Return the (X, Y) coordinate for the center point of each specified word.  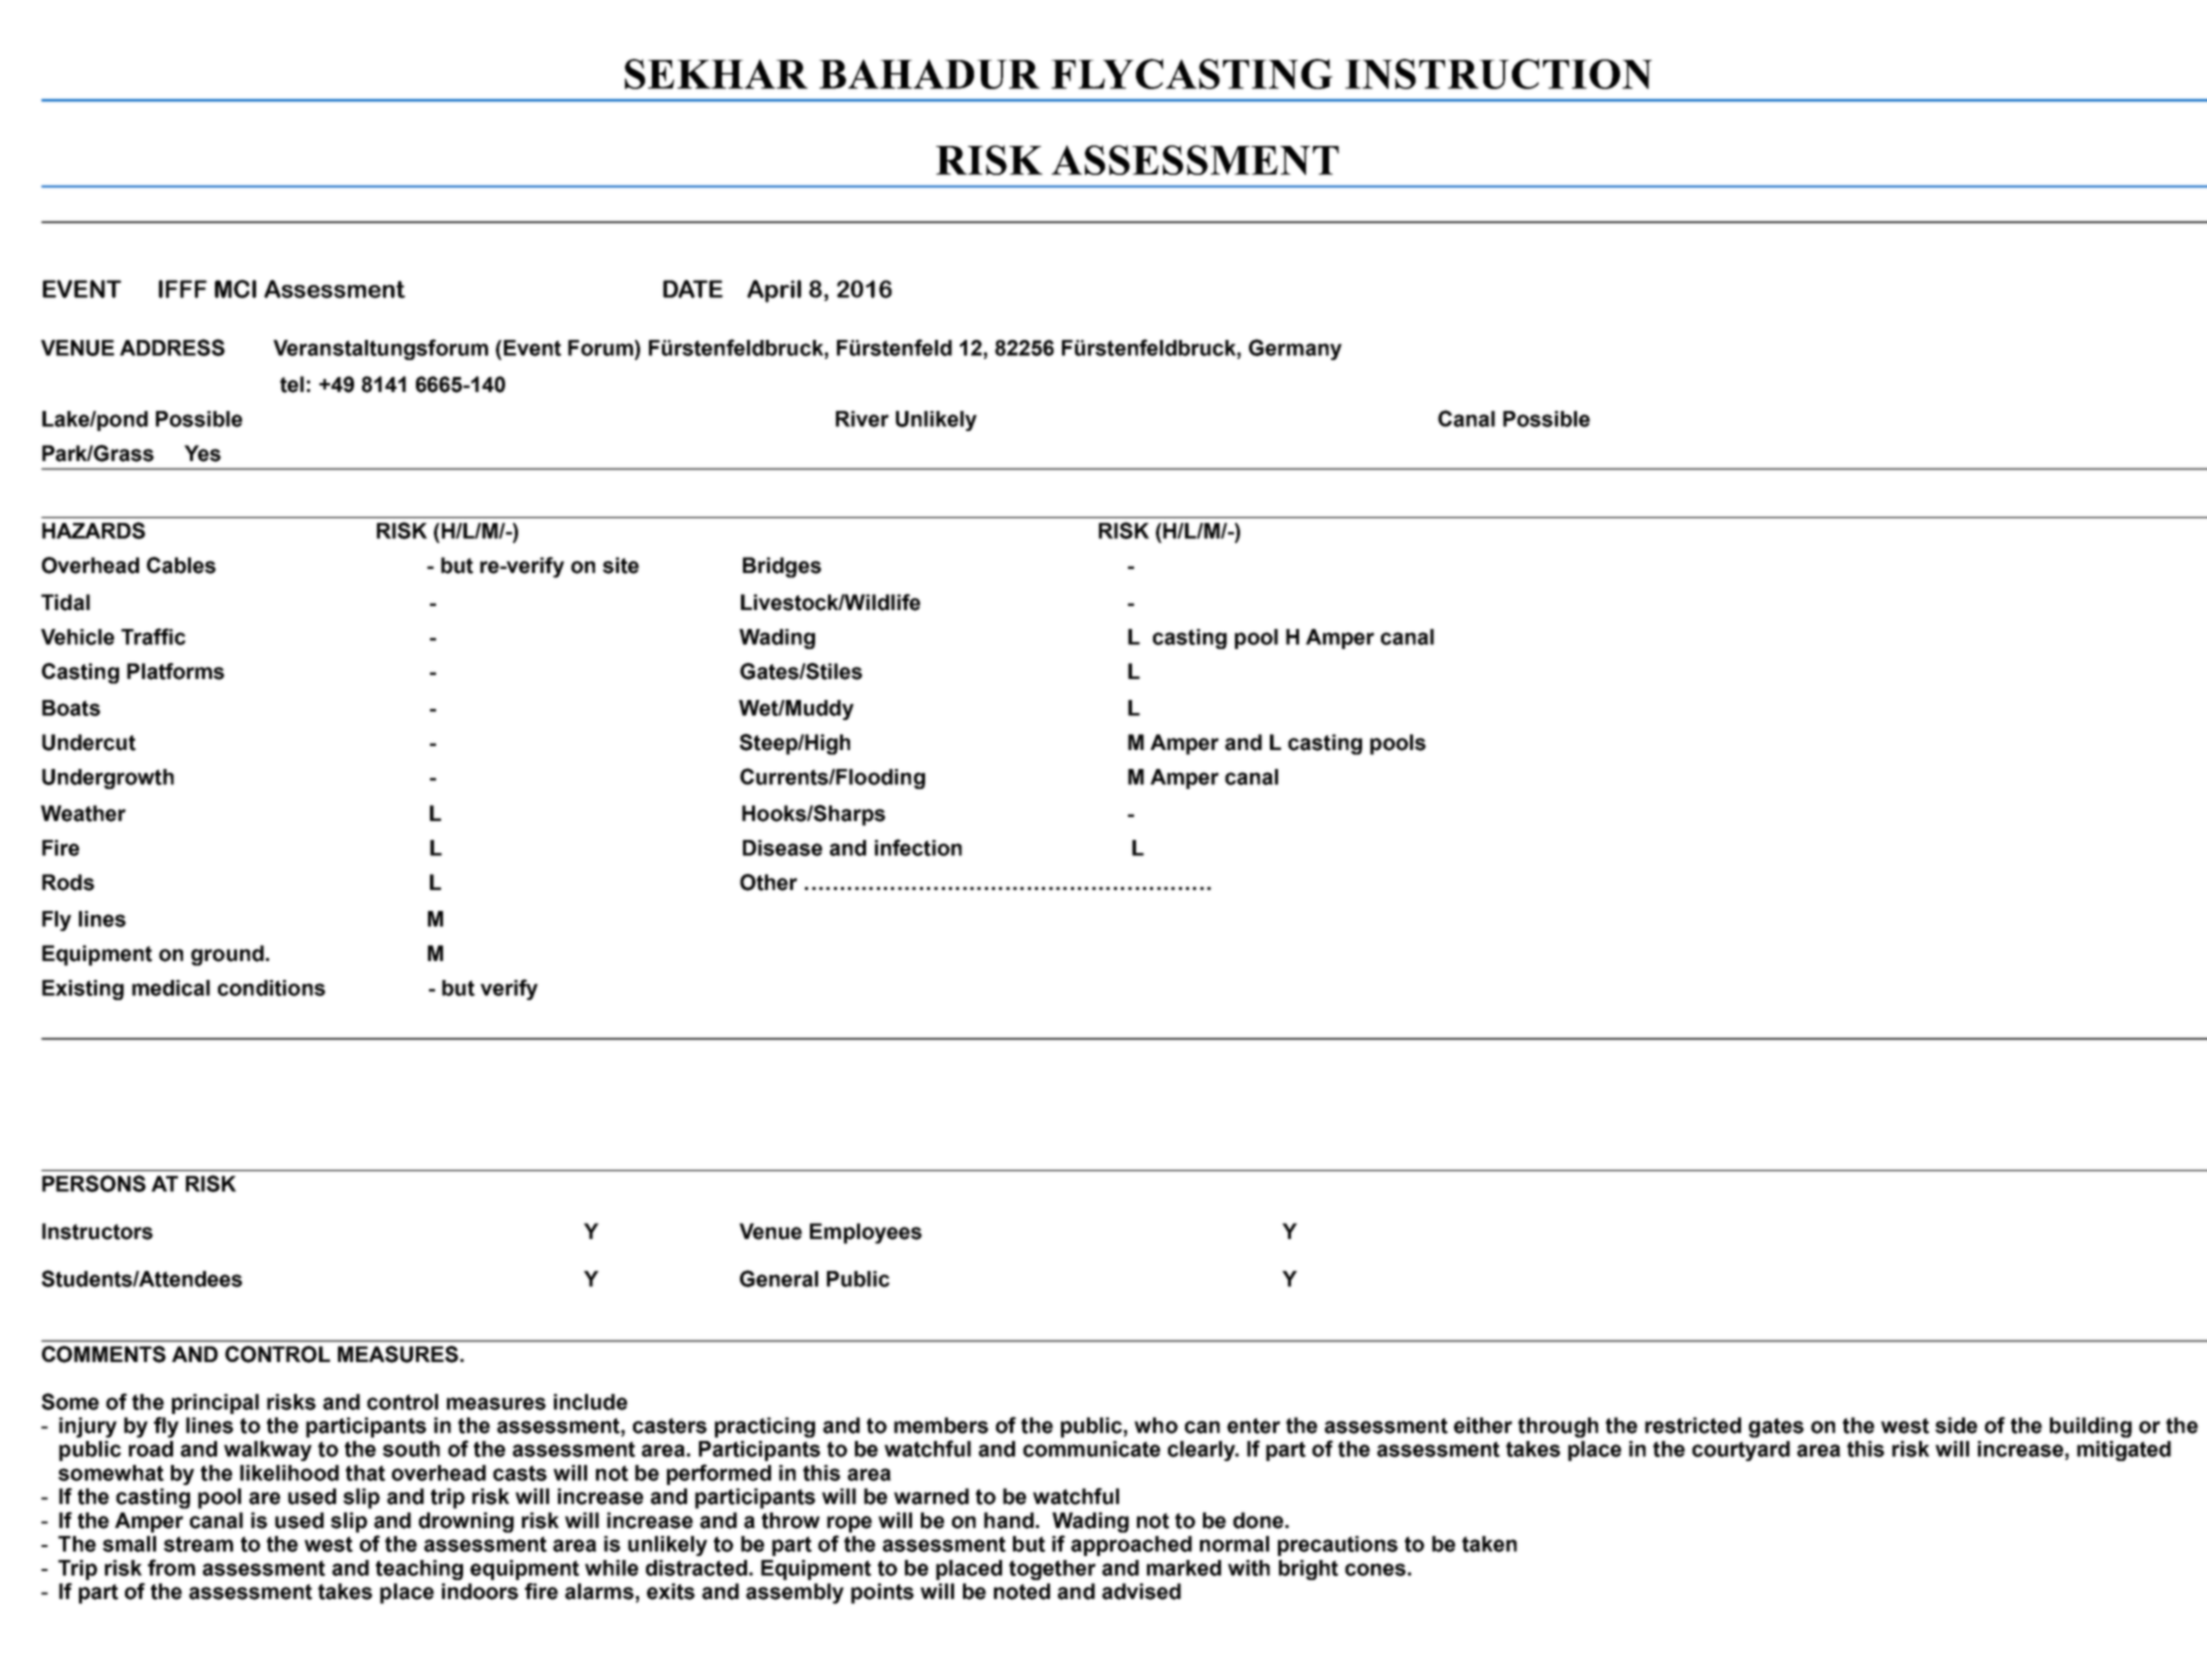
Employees (866, 1233)
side (1956, 1425)
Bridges (782, 567)
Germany (1295, 349)
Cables (181, 565)
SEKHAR (716, 74)
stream (198, 1544)
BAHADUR (929, 74)
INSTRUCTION (1498, 74)
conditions (271, 988)
